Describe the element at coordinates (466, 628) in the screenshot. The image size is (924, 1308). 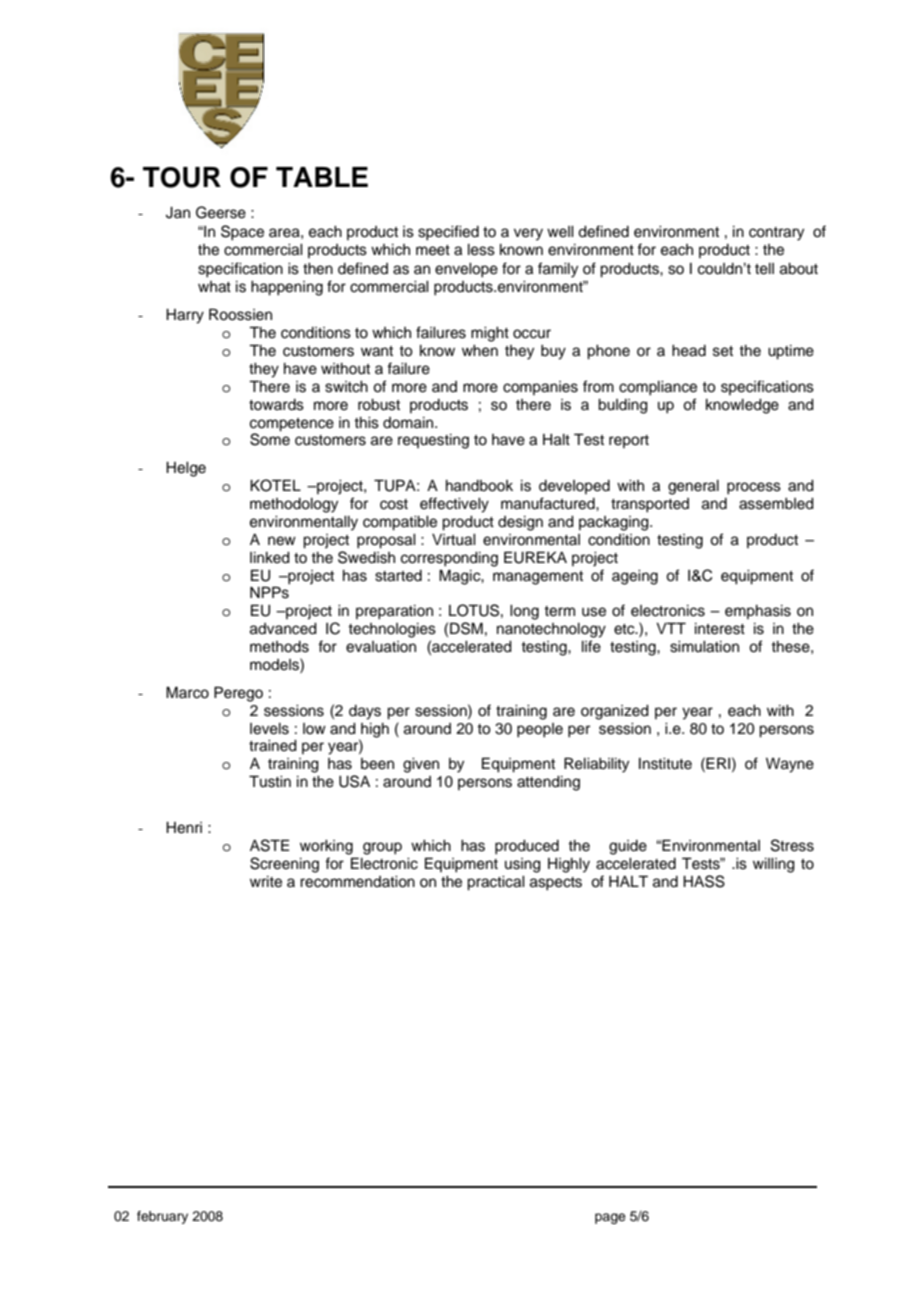
I see `DSM` at that location.
